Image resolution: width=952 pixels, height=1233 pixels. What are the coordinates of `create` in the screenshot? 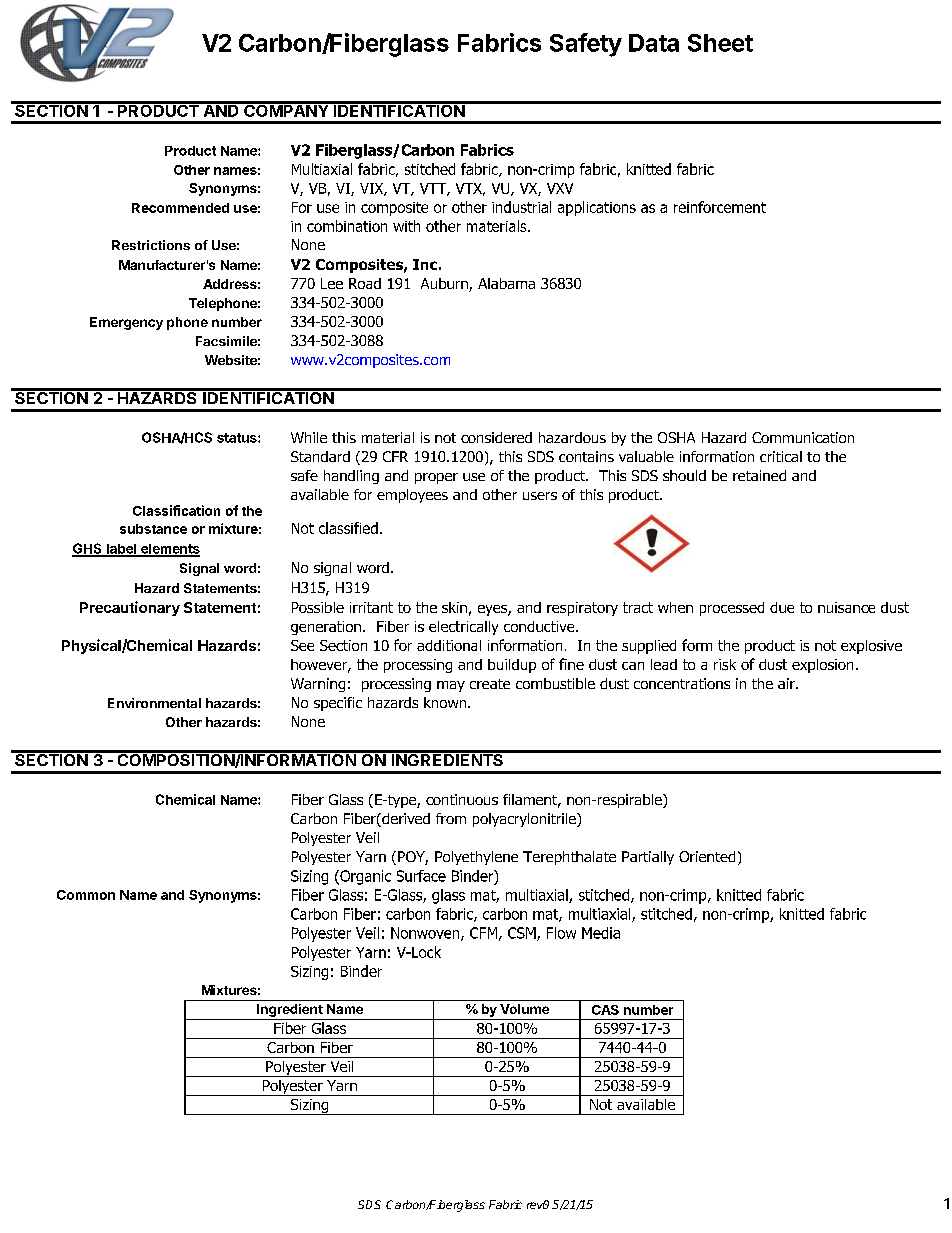 It's located at (490, 684).
